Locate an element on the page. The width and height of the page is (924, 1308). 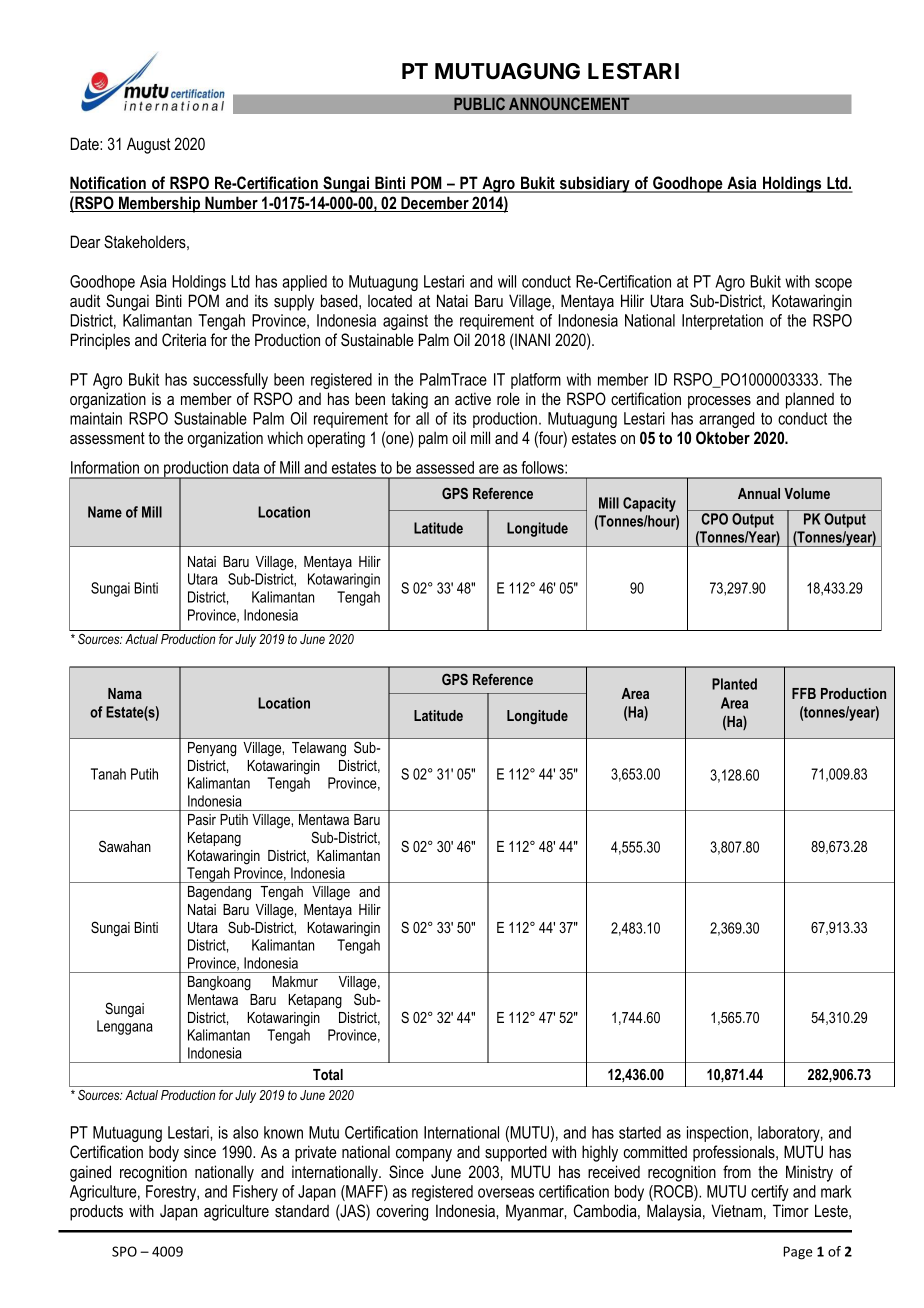
subsidiary is located at coordinates (595, 184).
